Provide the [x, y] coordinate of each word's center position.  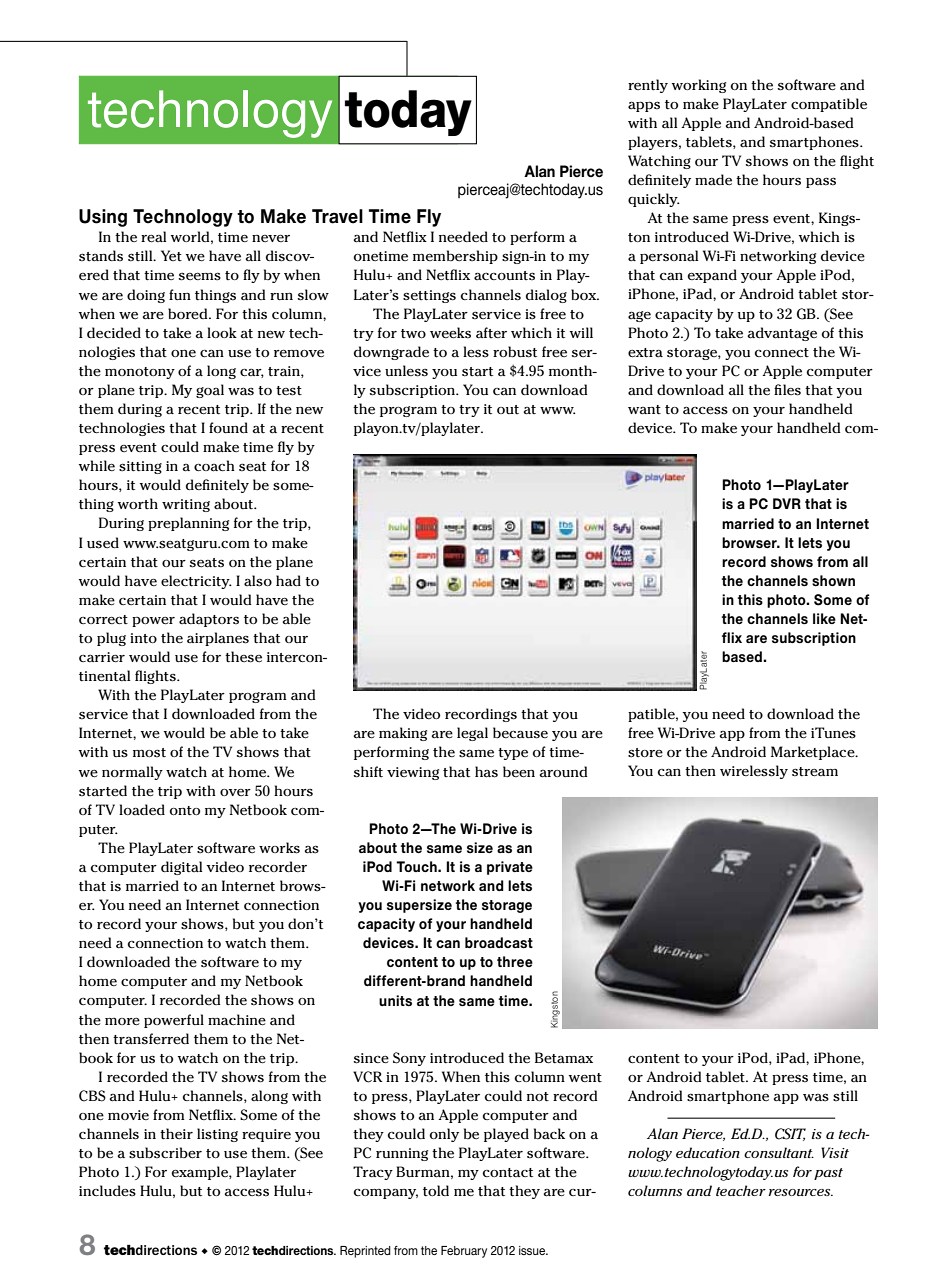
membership [455, 257]
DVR [787, 503]
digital [181, 868]
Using [103, 218]
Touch [417, 866]
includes [107, 1191]
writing [186, 505]
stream [815, 772]
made [713, 179]
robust [515, 352]
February [464, 1252]
